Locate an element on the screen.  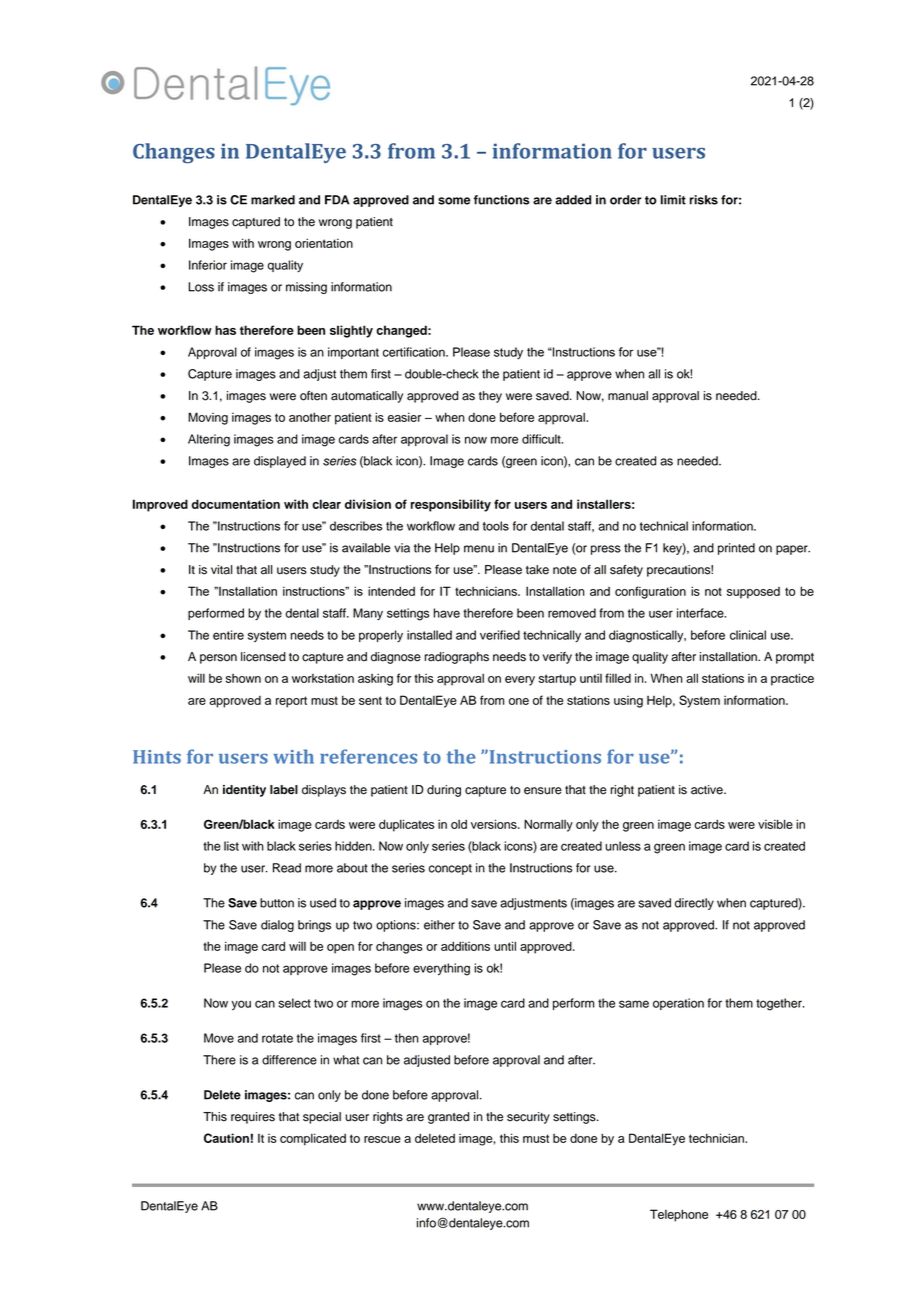
Inferior is located at coordinates (208, 265).
